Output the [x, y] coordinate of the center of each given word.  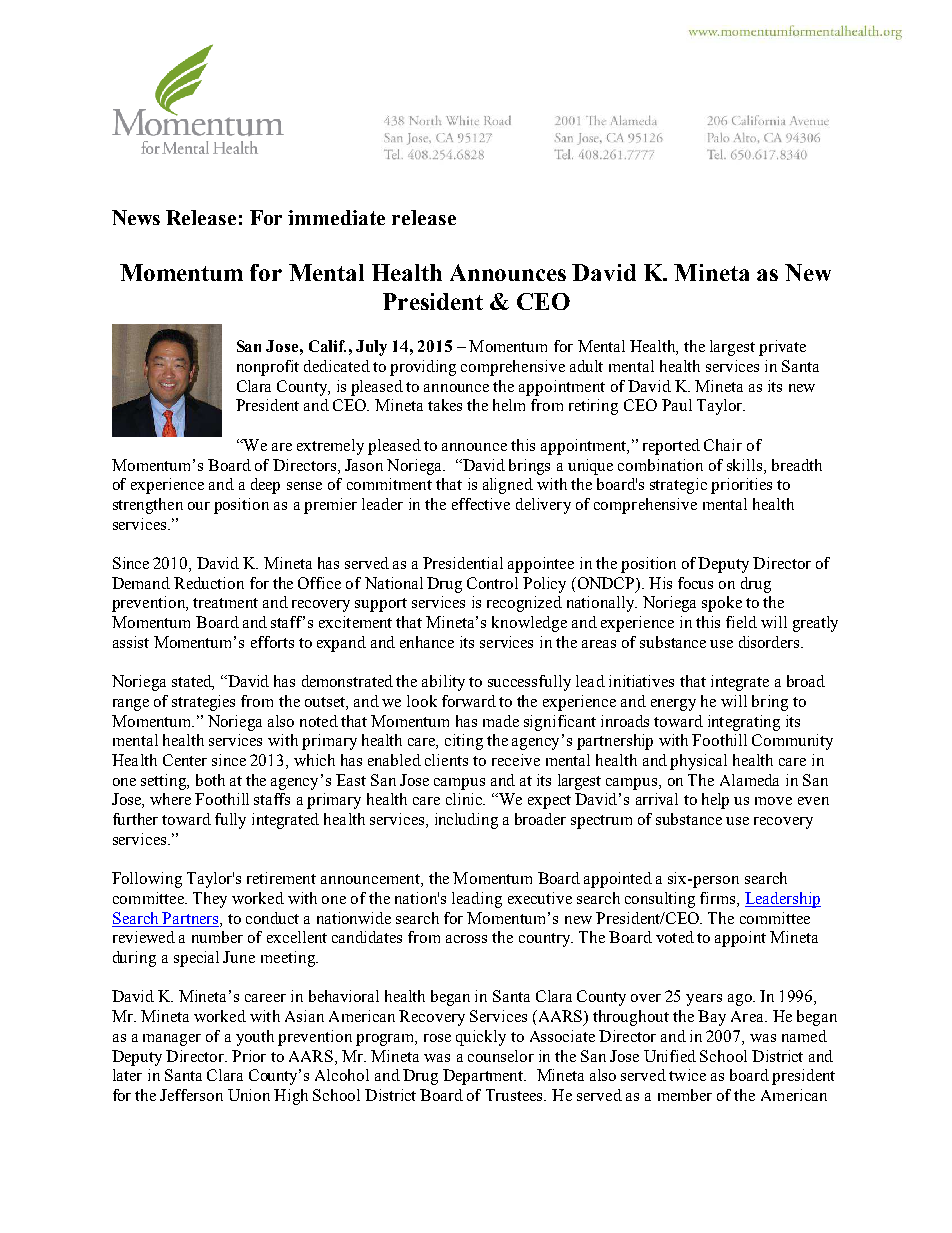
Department [484, 1077]
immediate [336, 217]
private [782, 348]
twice [687, 1075]
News [136, 217]
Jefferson [191, 1095]
